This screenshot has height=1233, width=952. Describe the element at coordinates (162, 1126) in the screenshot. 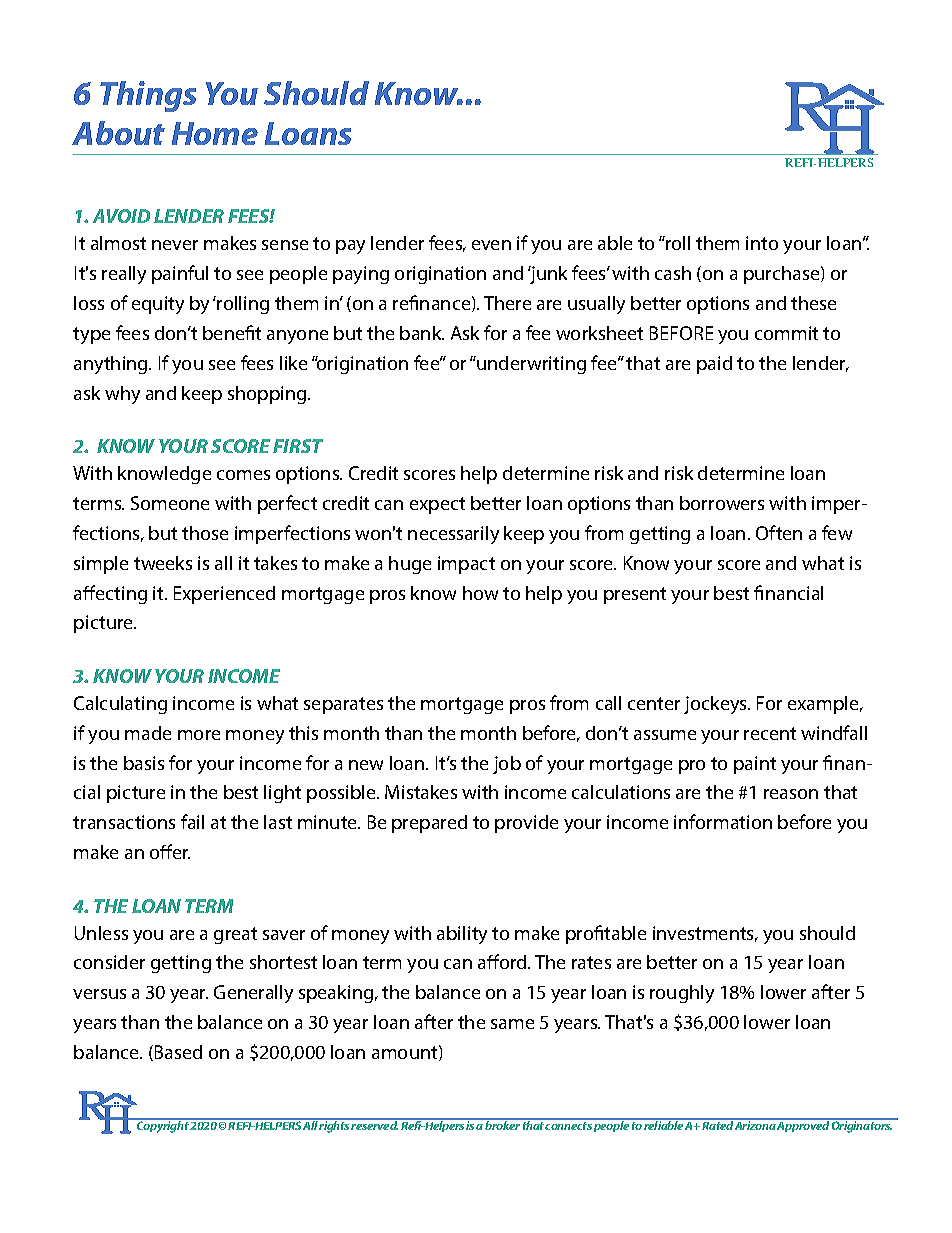

I see `Copyright` at that location.
